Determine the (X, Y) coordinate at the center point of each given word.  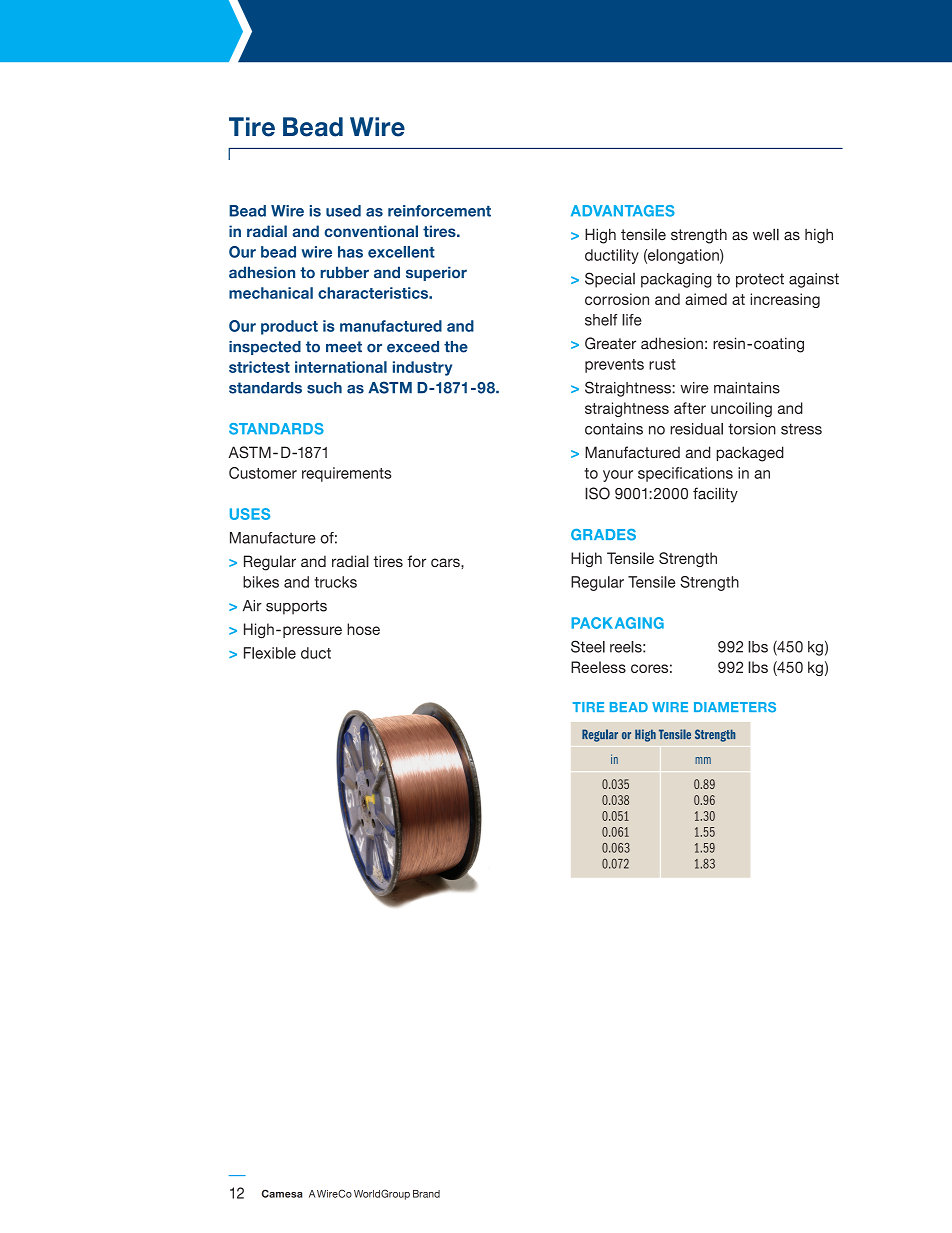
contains (614, 429)
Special (610, 280)
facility (715, 495)
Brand (426, 1194)
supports (296, 607)
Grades (603, 535)
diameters (735, 707)
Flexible (270, 653)
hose (363, 629)
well (766, 234)
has (350, 252)
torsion (752, 429)
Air (252, 606)
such (324, 388)
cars (446, 562)
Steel (588, 646)
